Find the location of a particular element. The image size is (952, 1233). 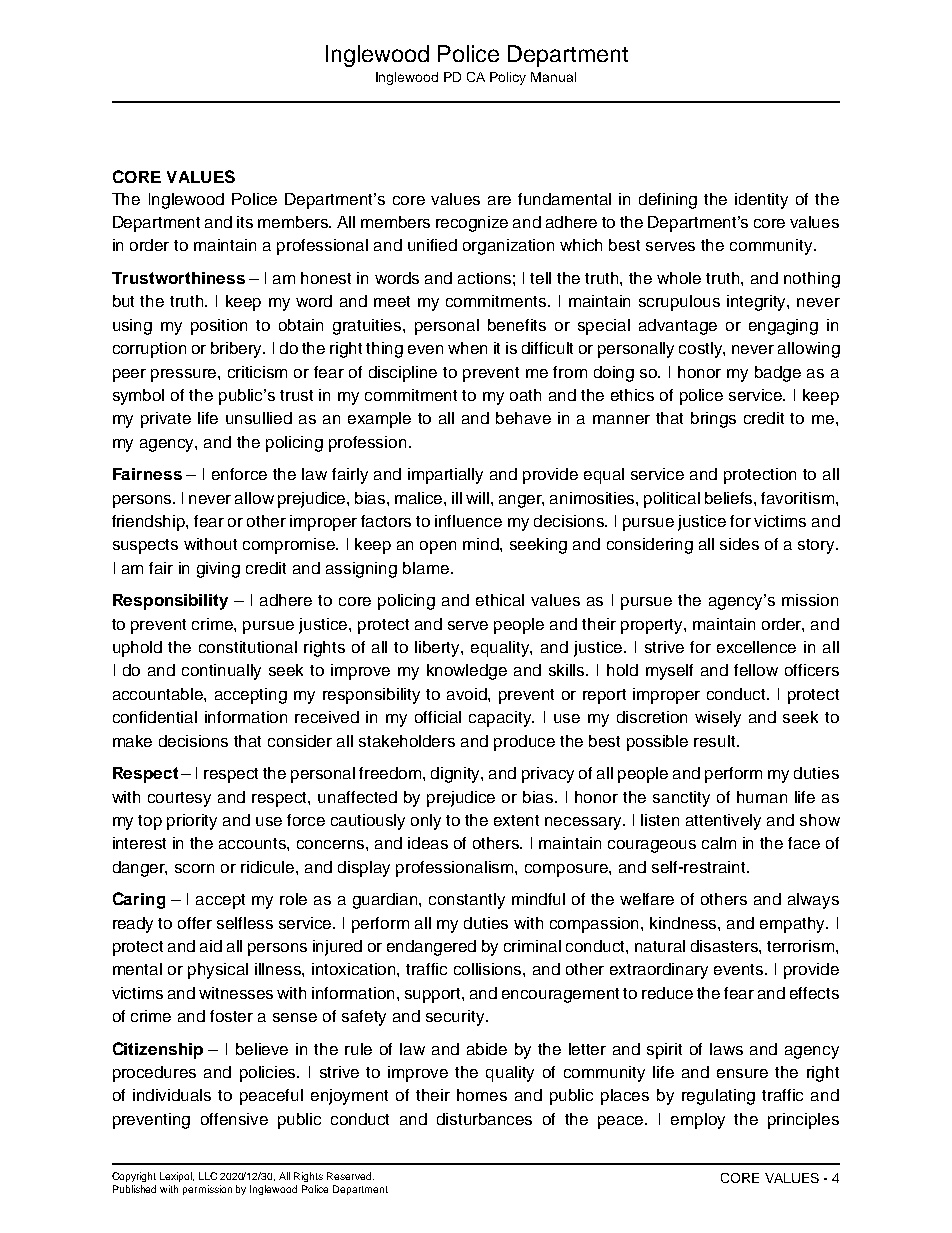

excellence is located at coordinates (756, 647).
